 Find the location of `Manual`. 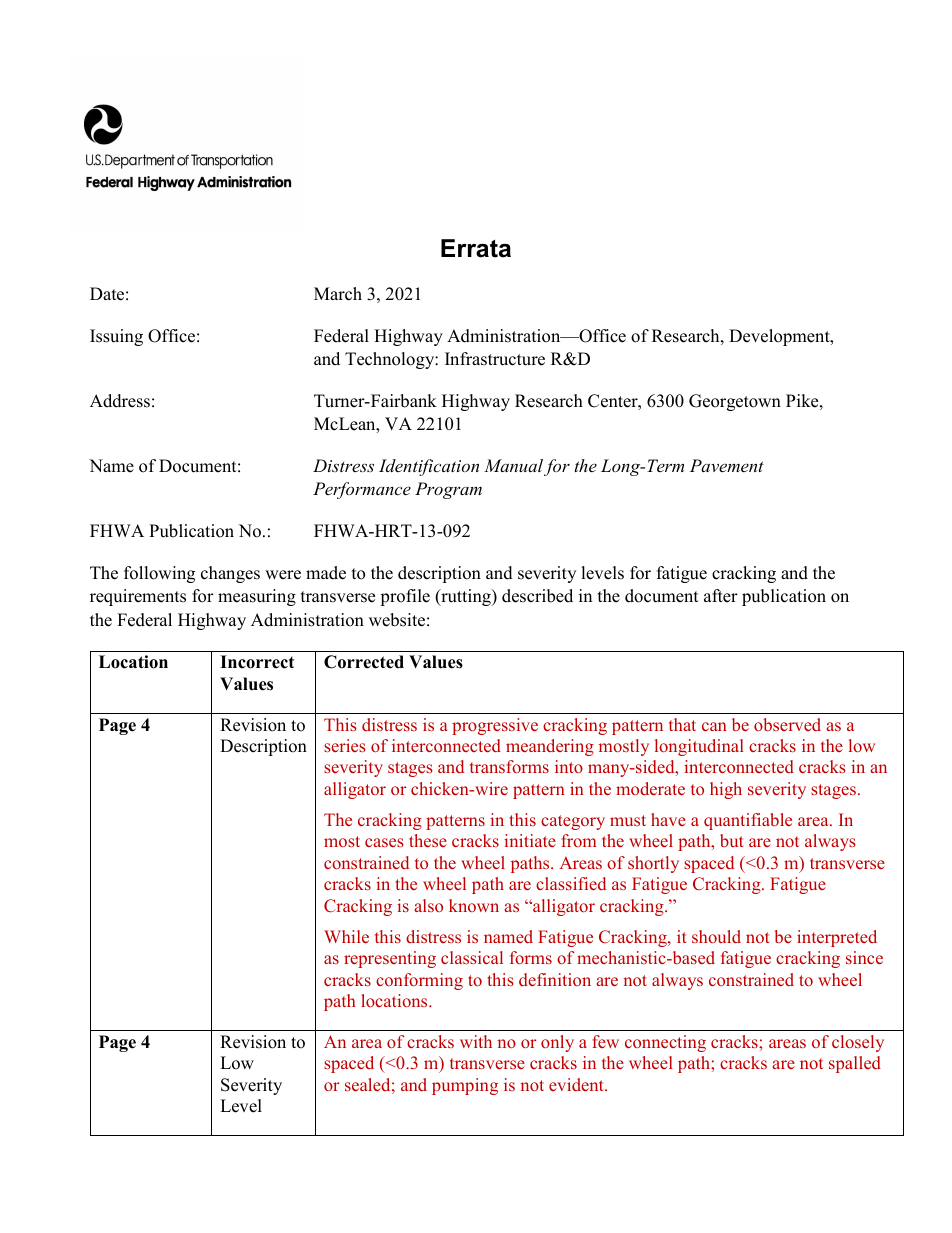

Manual is located at coordinates (513, 465).
